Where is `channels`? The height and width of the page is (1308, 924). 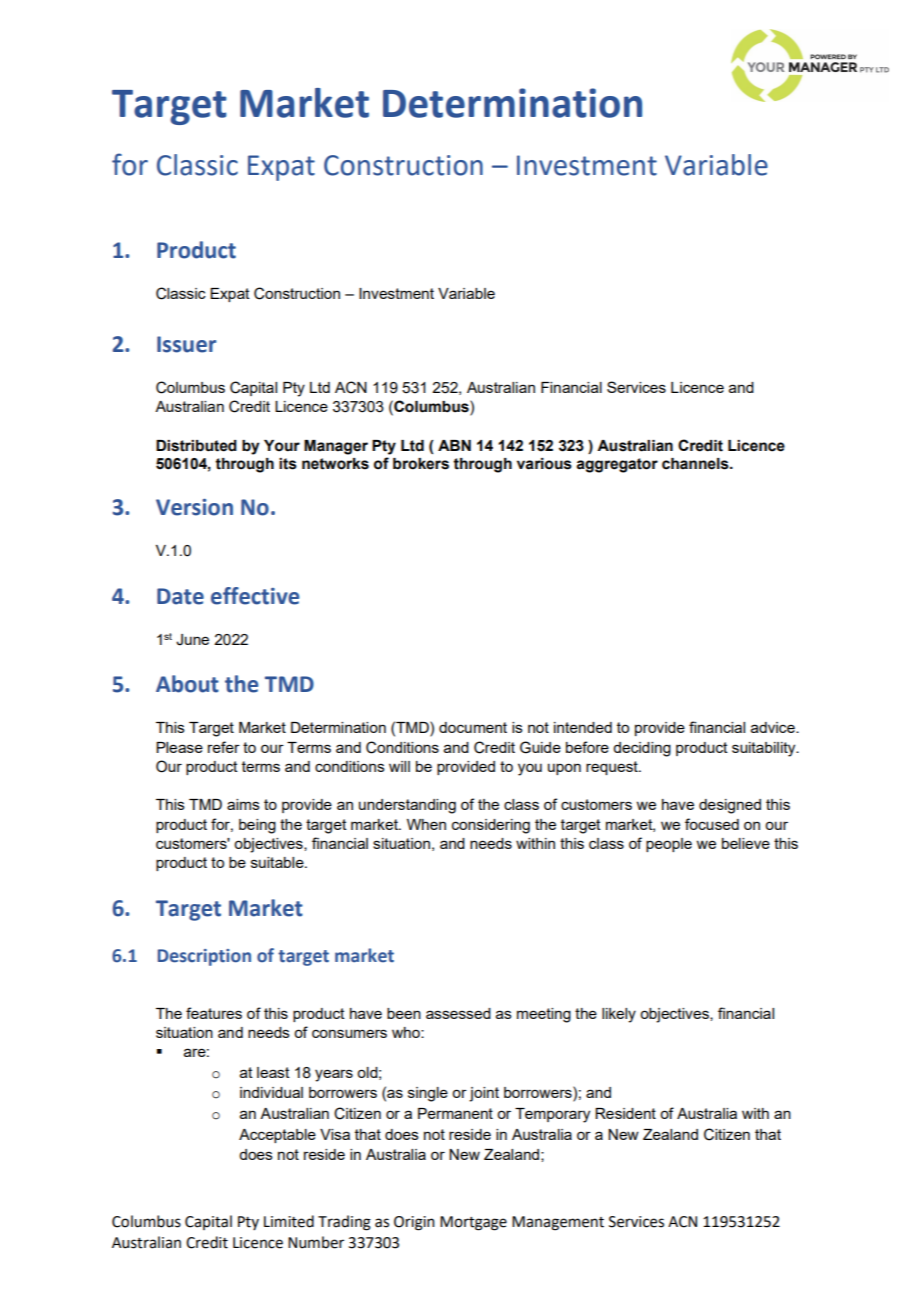 channels is located at coordinates (696, 464).
